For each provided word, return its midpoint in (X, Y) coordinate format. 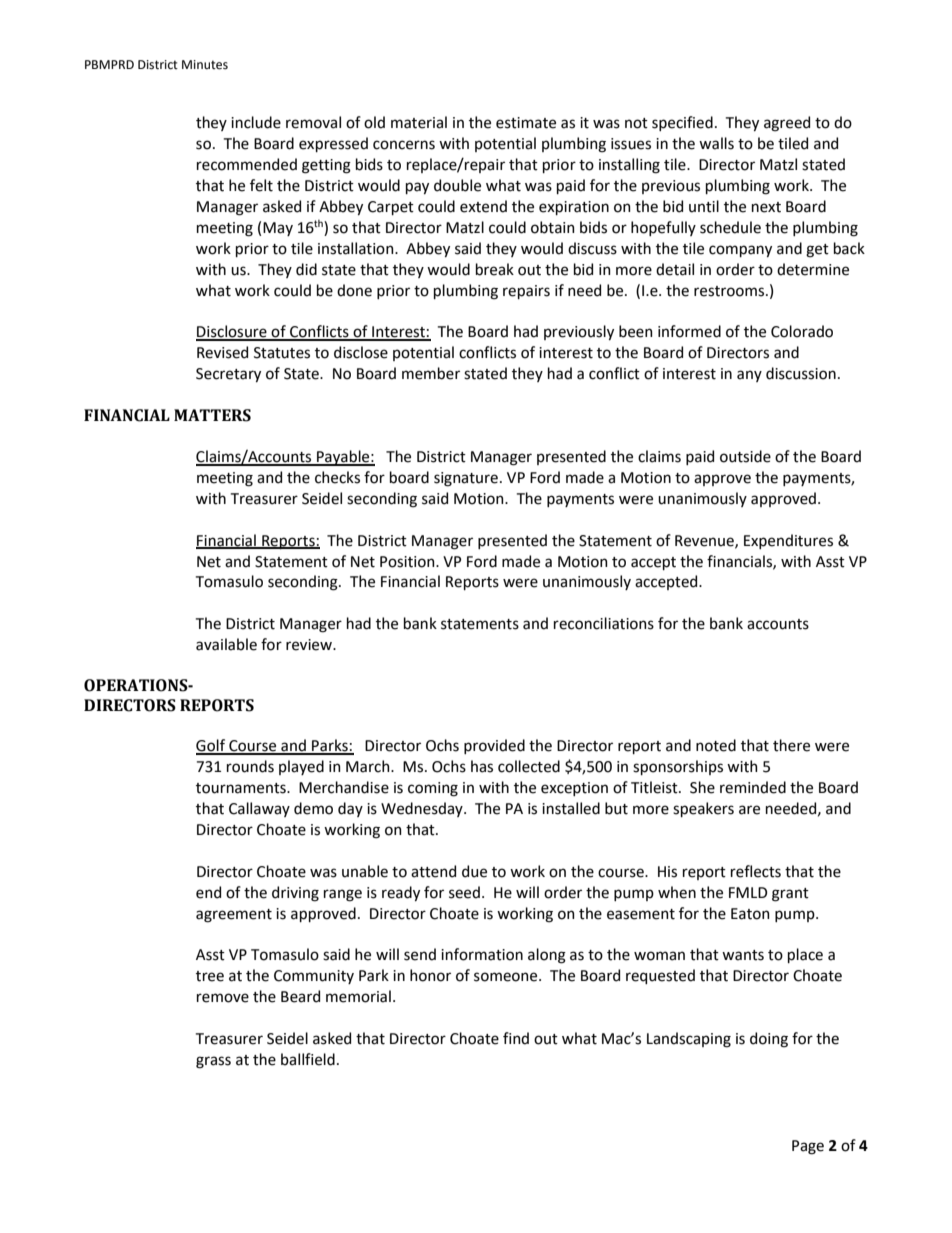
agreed (787, 124)
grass (213, 1062)
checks (337, 477)
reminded (753, 787)
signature (466, 479)
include (256, 122)
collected (529, 766)
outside (745, 456)
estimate (526, 123)
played (301, 767)
